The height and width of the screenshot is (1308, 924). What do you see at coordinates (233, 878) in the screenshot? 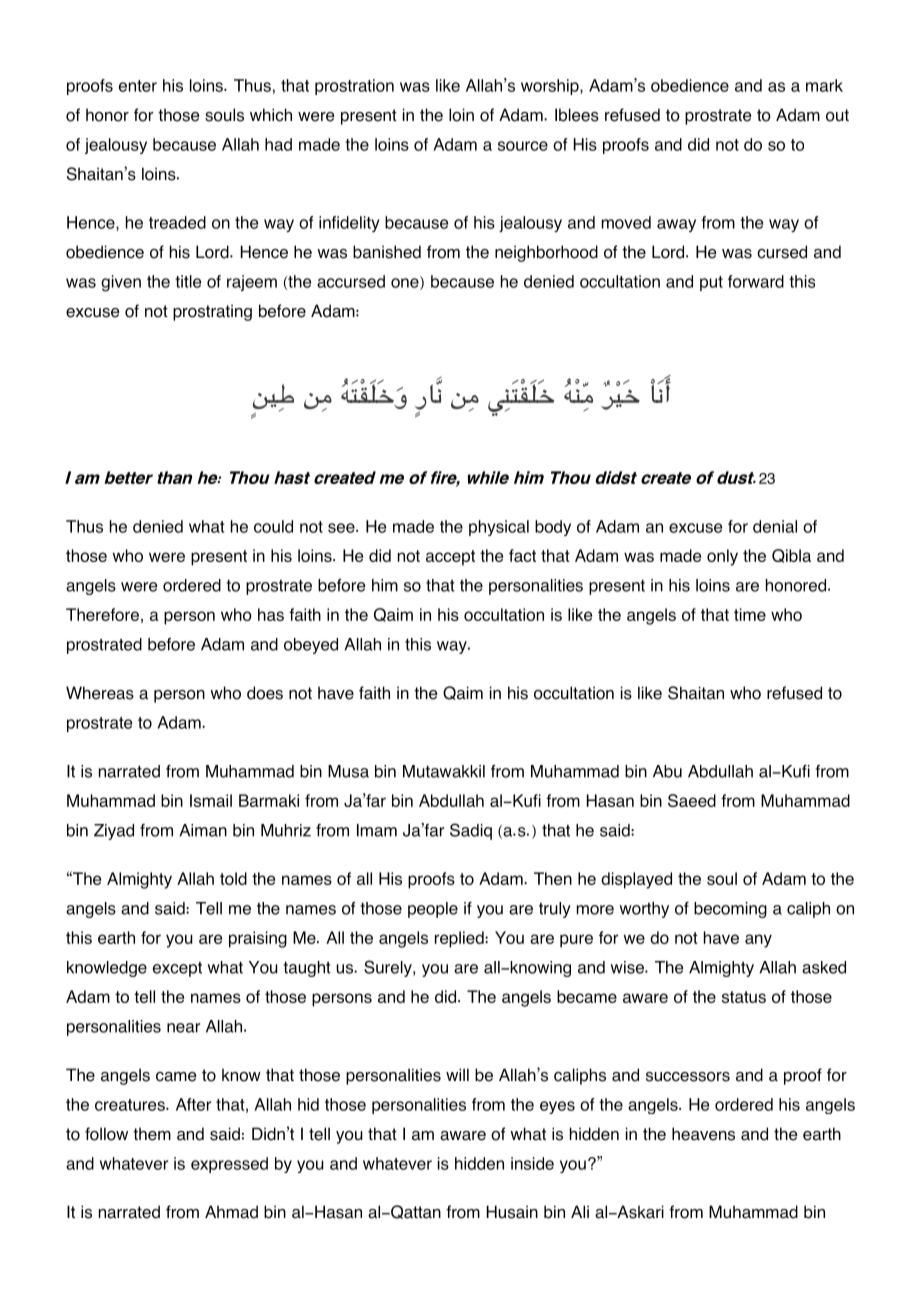
I see `told` at bounding box center [233, 878].
